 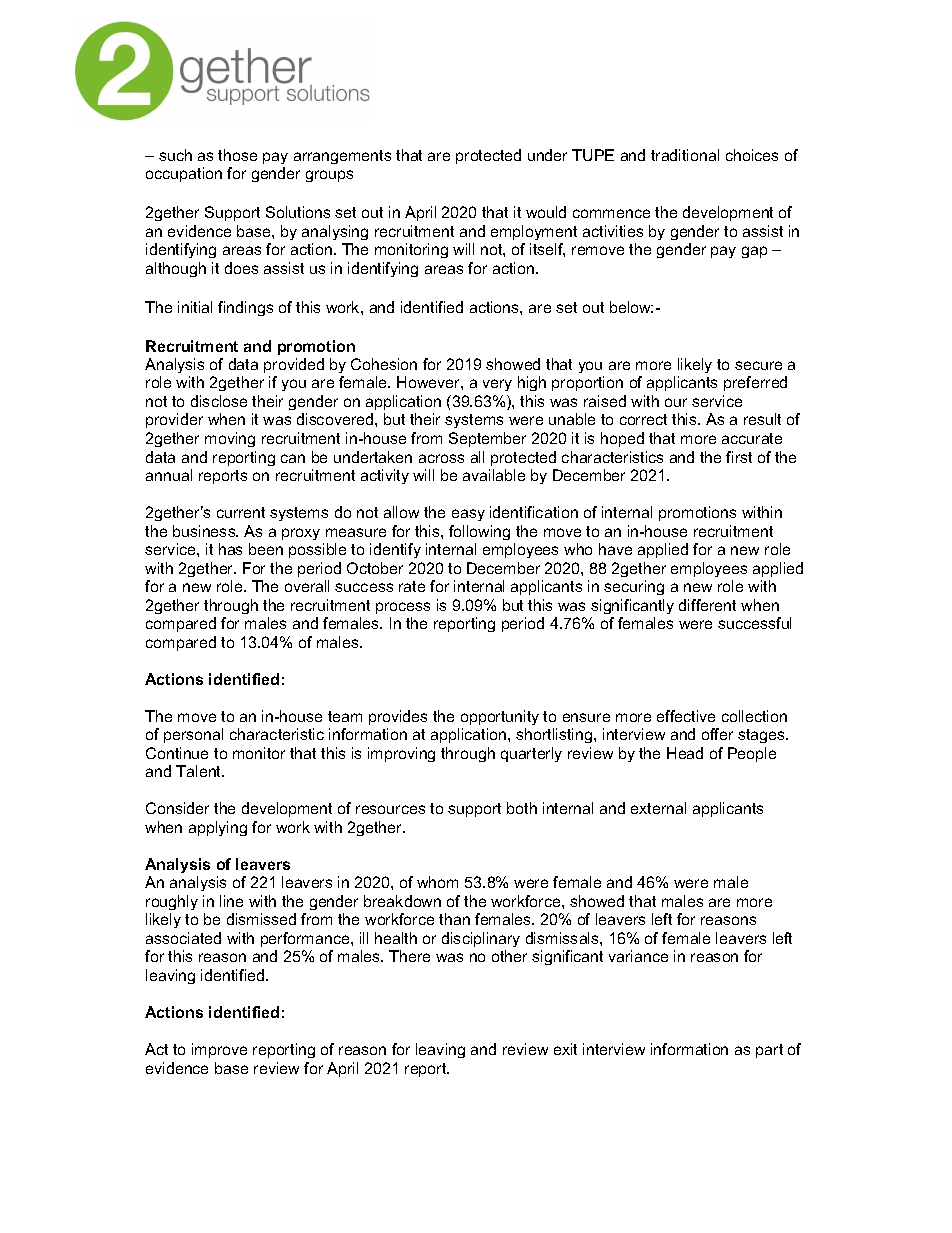 What do you see at coordinates (546, 212) in the screenshot?
I see `would` at bounding box center [546, 212].
